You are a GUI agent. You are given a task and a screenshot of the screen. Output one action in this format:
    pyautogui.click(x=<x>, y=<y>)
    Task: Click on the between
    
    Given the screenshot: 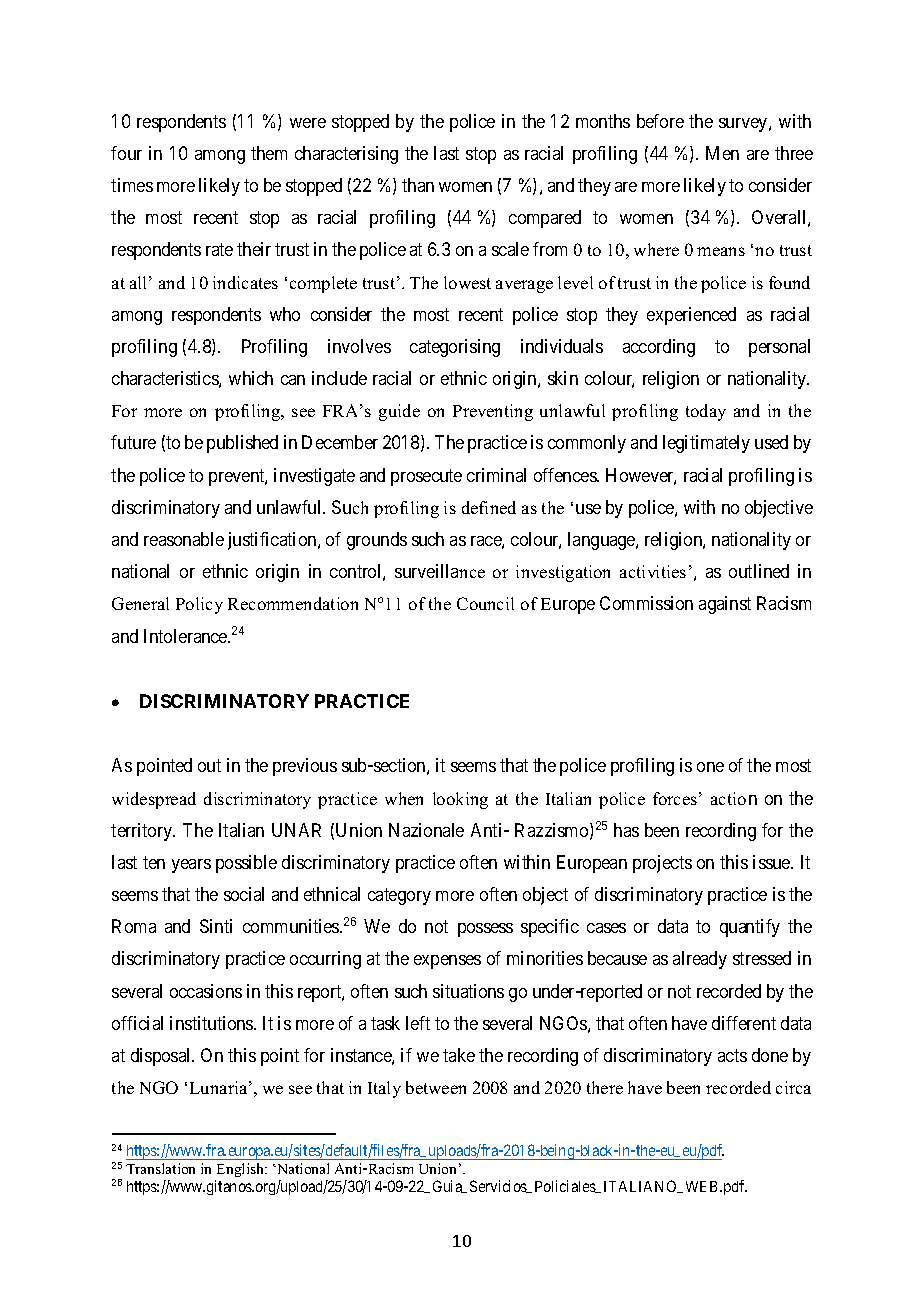 What is the action you would take?
    pyautogui.click(x=436, y=1087)
